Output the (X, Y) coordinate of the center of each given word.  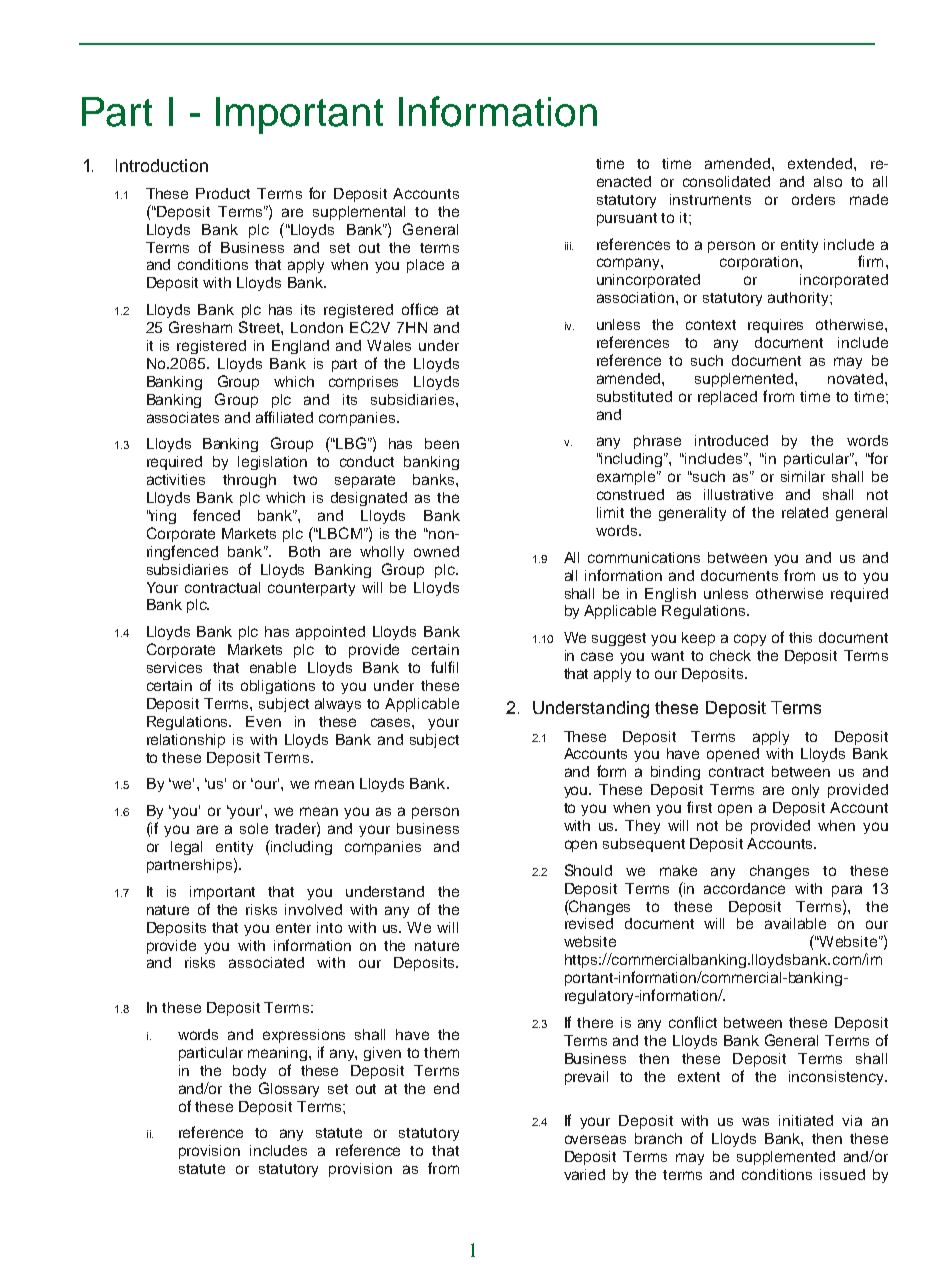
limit (610, 512)
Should (588, 870)
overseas (595, 1139)
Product (223, 193)
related (805, 512)
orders (813, 199)
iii (569, 246)
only (805, 791)
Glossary (289, 1089)
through (249, 481)
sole (254, 828)
